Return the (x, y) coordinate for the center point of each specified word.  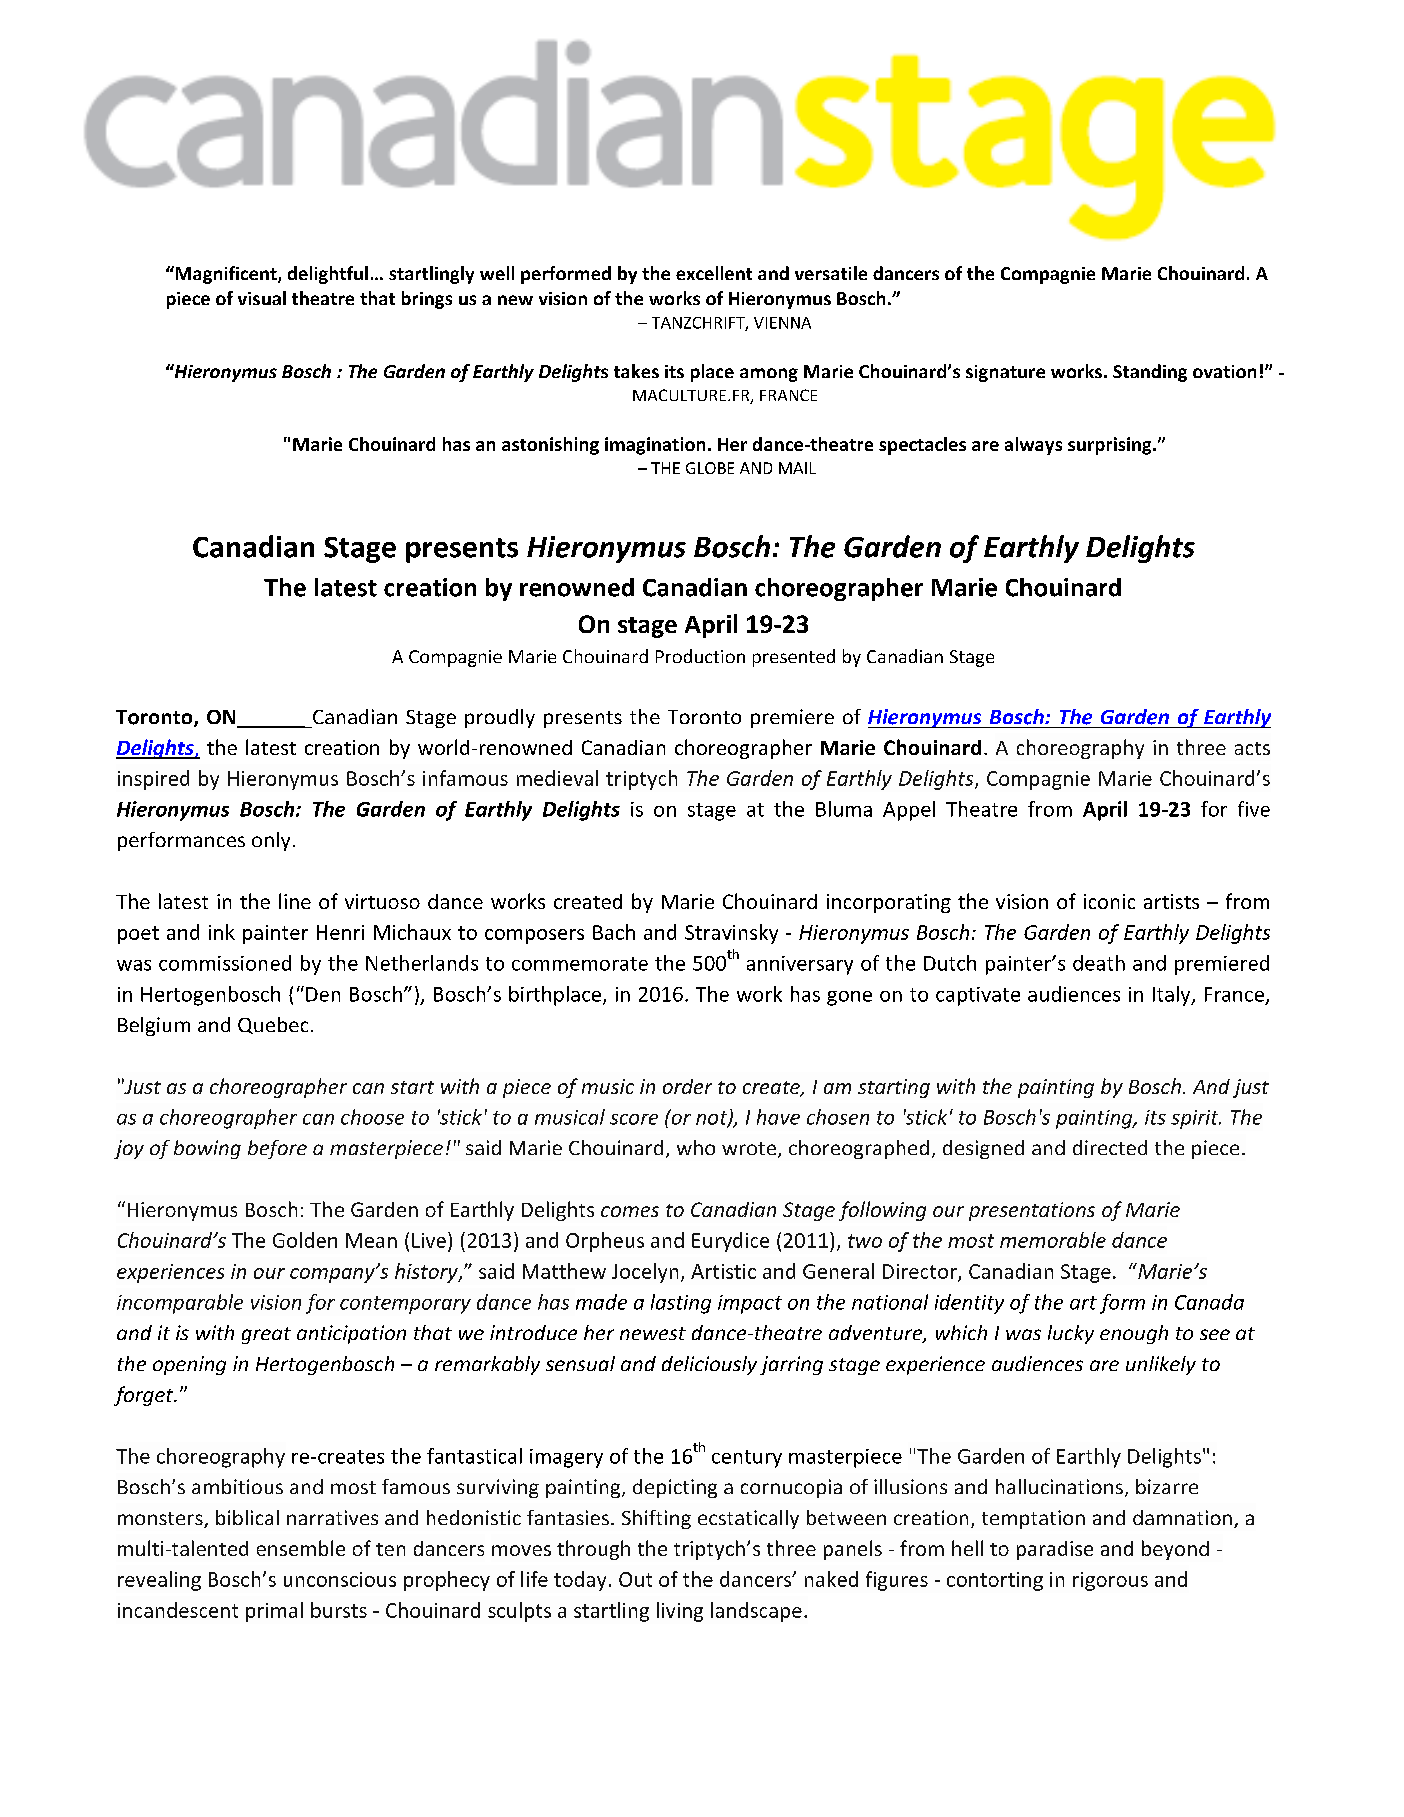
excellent (714, 273)
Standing (1150, 373)
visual (262, 298)
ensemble (301, 1548)
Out (635, 1579)
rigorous (1110, 1581)
